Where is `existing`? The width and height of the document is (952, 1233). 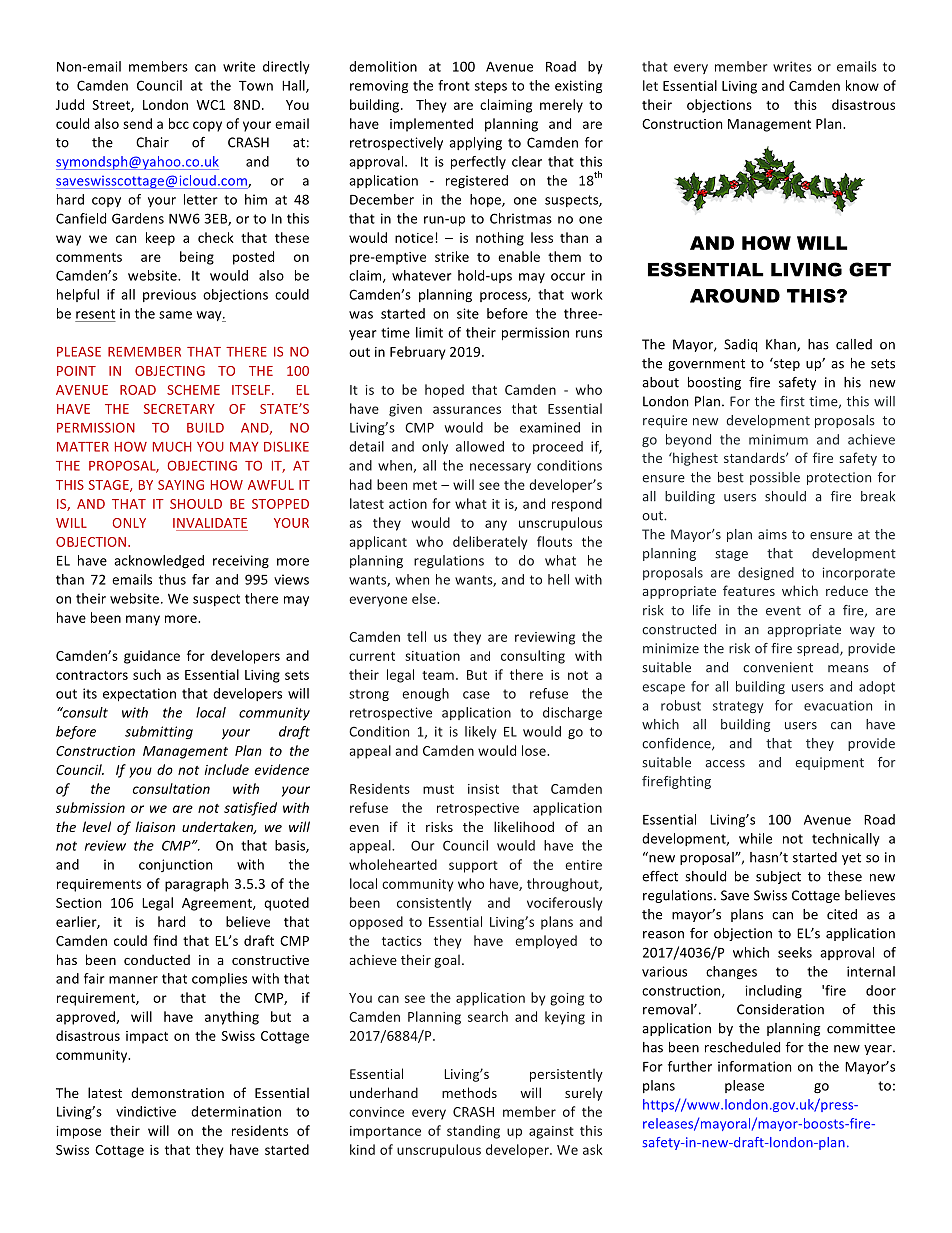 existing is located at coordinates (578, 87).
